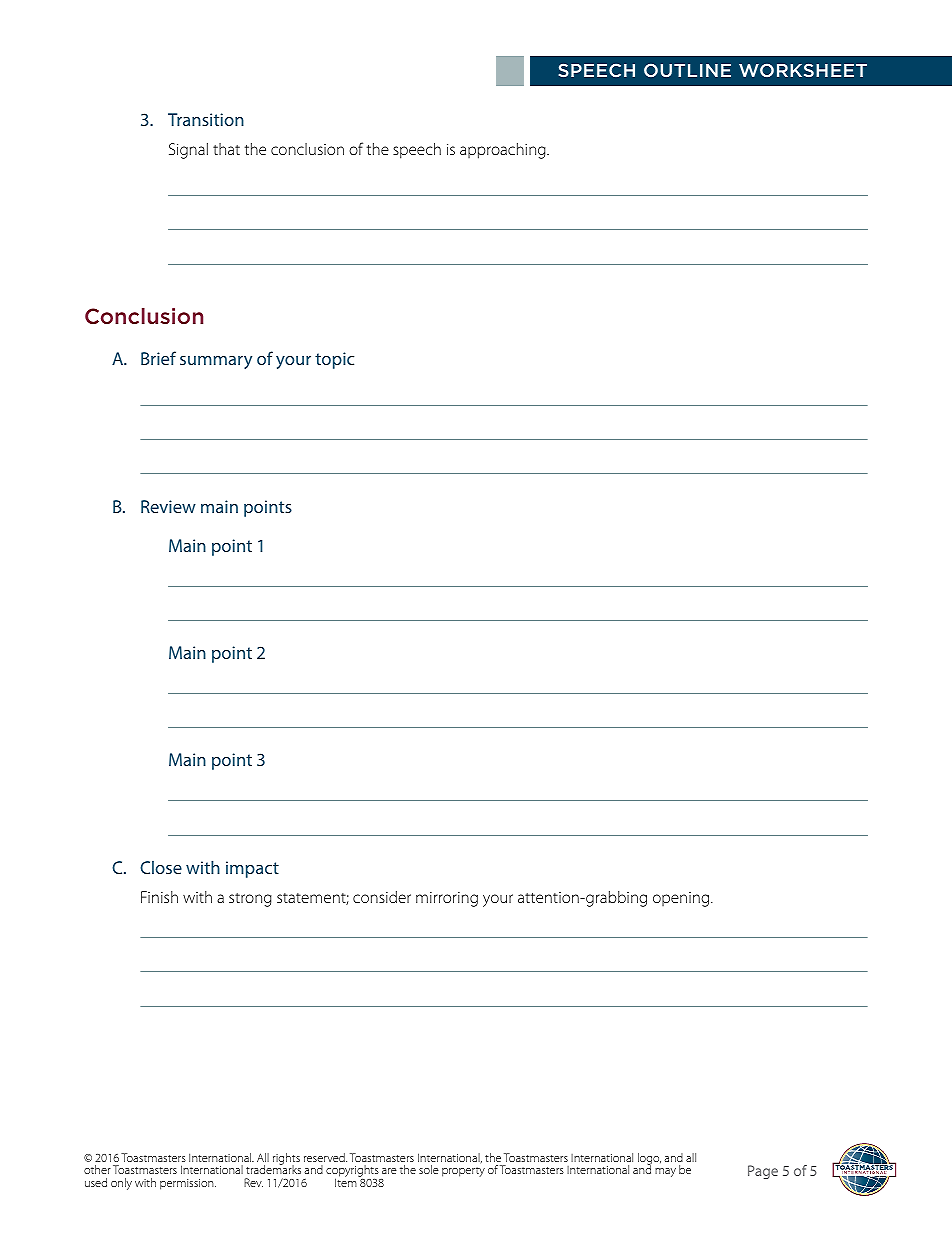  What do you see at coordinates (682, 899) in the page?
I see `opening` at bounding box center [682, 899].
